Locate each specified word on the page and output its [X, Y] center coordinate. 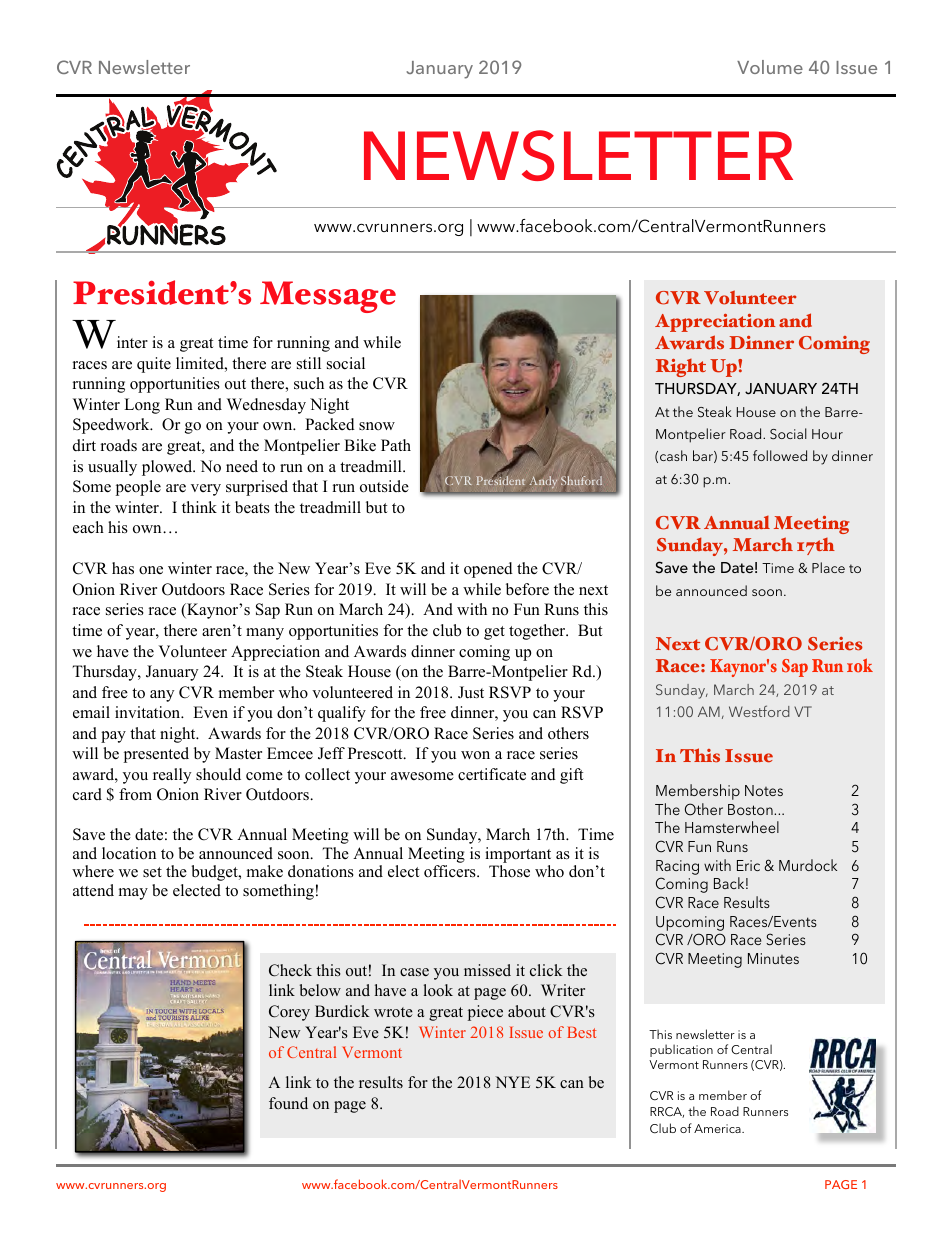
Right [681, 368]
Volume [770, 67]
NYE [512, 1082]
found [288, 1103]
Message [328, 297]
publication [681, 1050]
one [151, 570]
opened [488, 570]
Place [828, 567]
